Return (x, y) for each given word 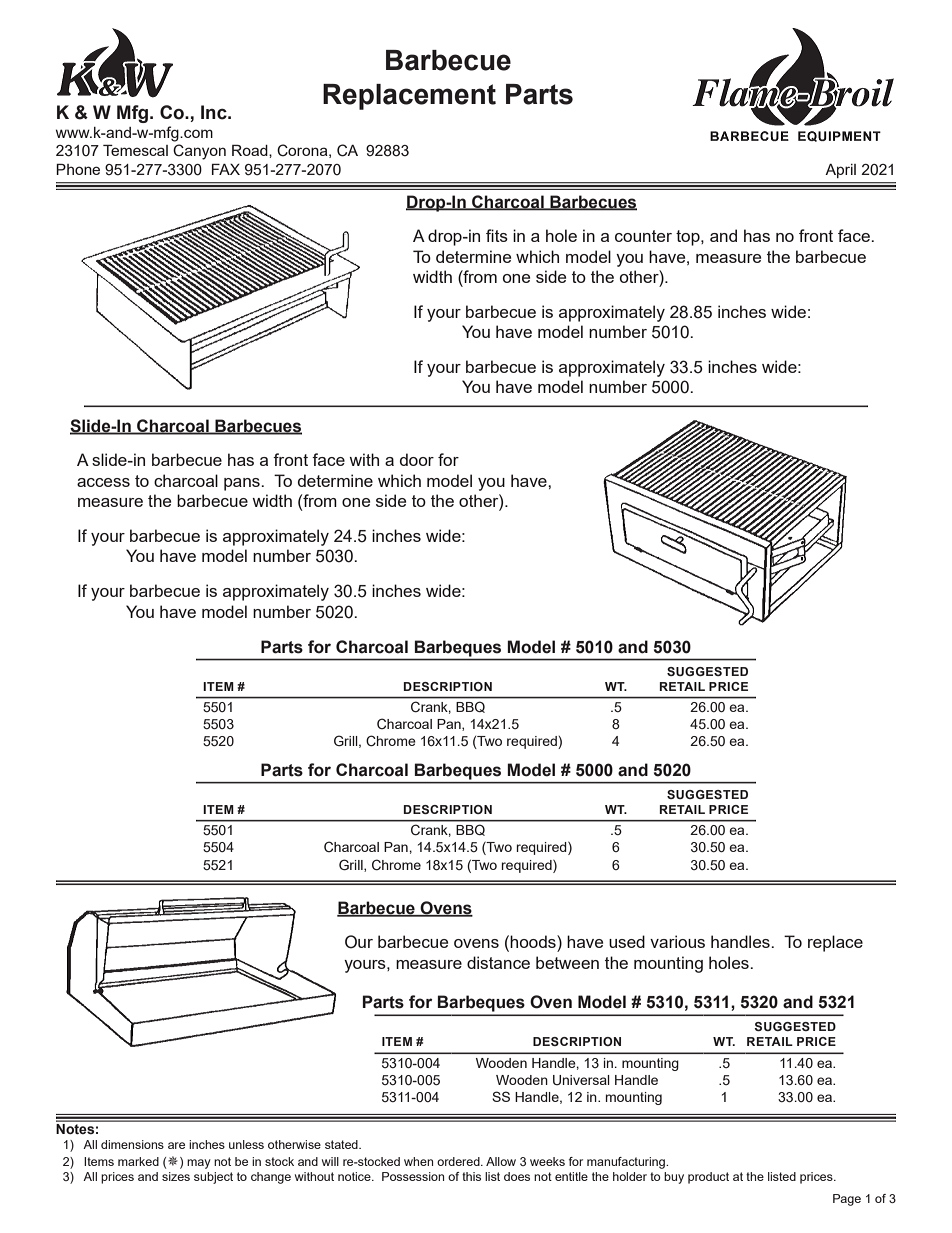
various (677, 941)
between (567, 962)
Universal (581, 1080)
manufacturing (627, 1163)
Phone (78, 169)
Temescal (135, 150)
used (627, 941)
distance (498, 962)
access (103, 482)
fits (497, 235)
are (176, 1145)
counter (643, 236)
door (417, 459)
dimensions (132, 1144)
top (689, 238)
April (840, 171)
